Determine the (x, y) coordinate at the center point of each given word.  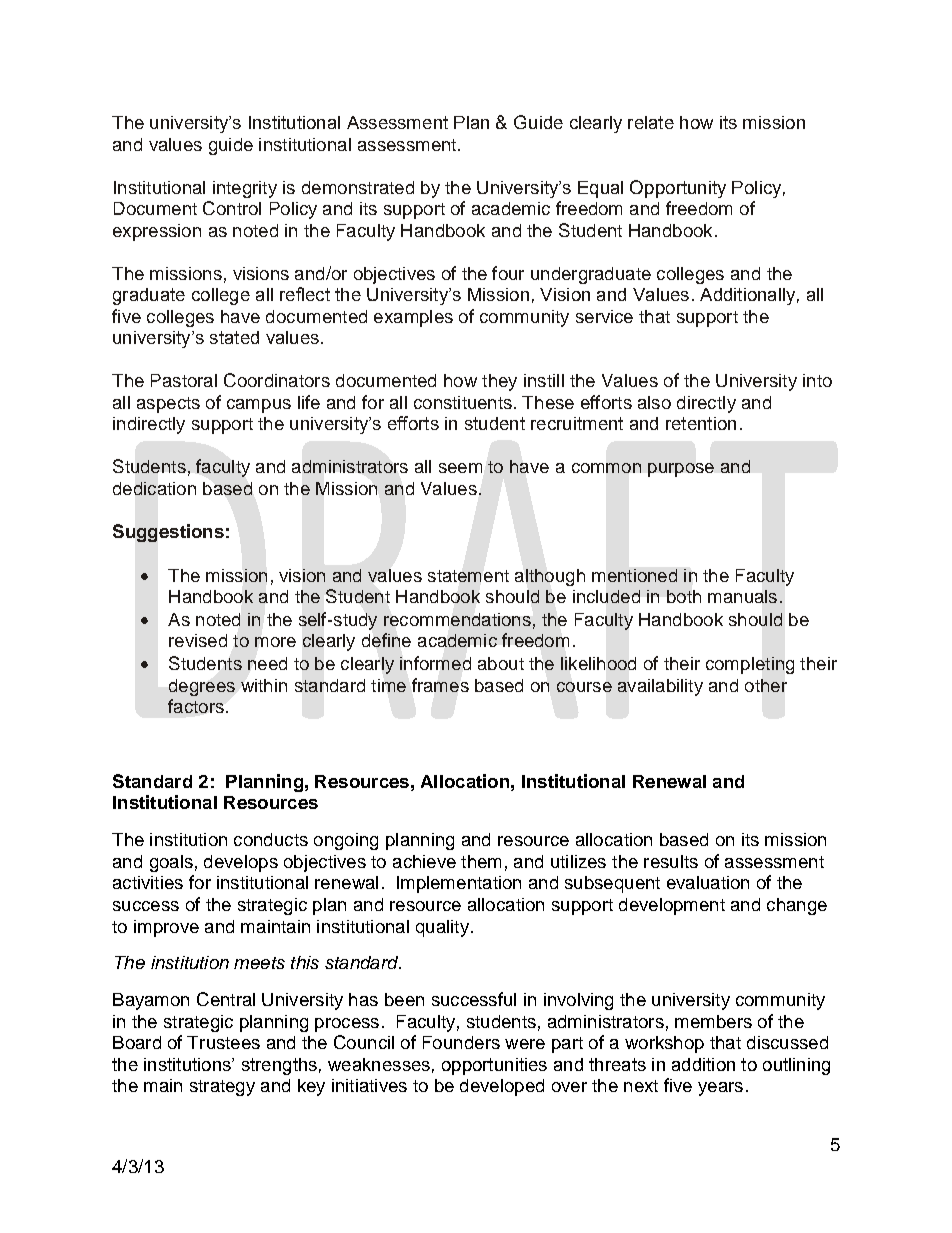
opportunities (494, 1066)
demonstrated (358, 187)
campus (259, 406)
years (720, 1089)
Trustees (223, 1042)
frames (440, 685)
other (766, 685)
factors (196, 706)
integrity (245, 189)
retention (701, 423)
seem (460, 468)
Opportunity (678, 189)
